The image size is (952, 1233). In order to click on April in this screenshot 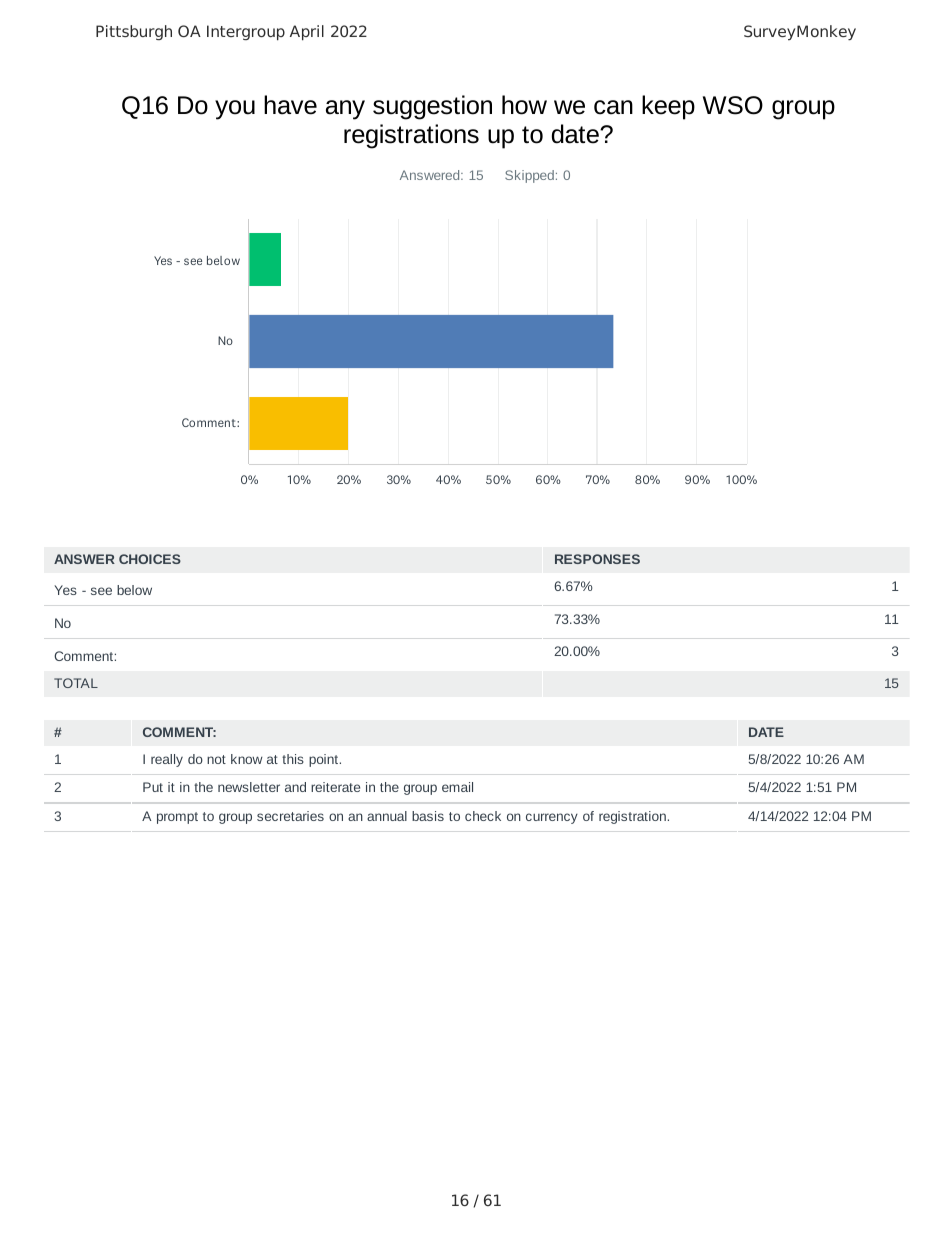, I will do `click(307, 33)`.
